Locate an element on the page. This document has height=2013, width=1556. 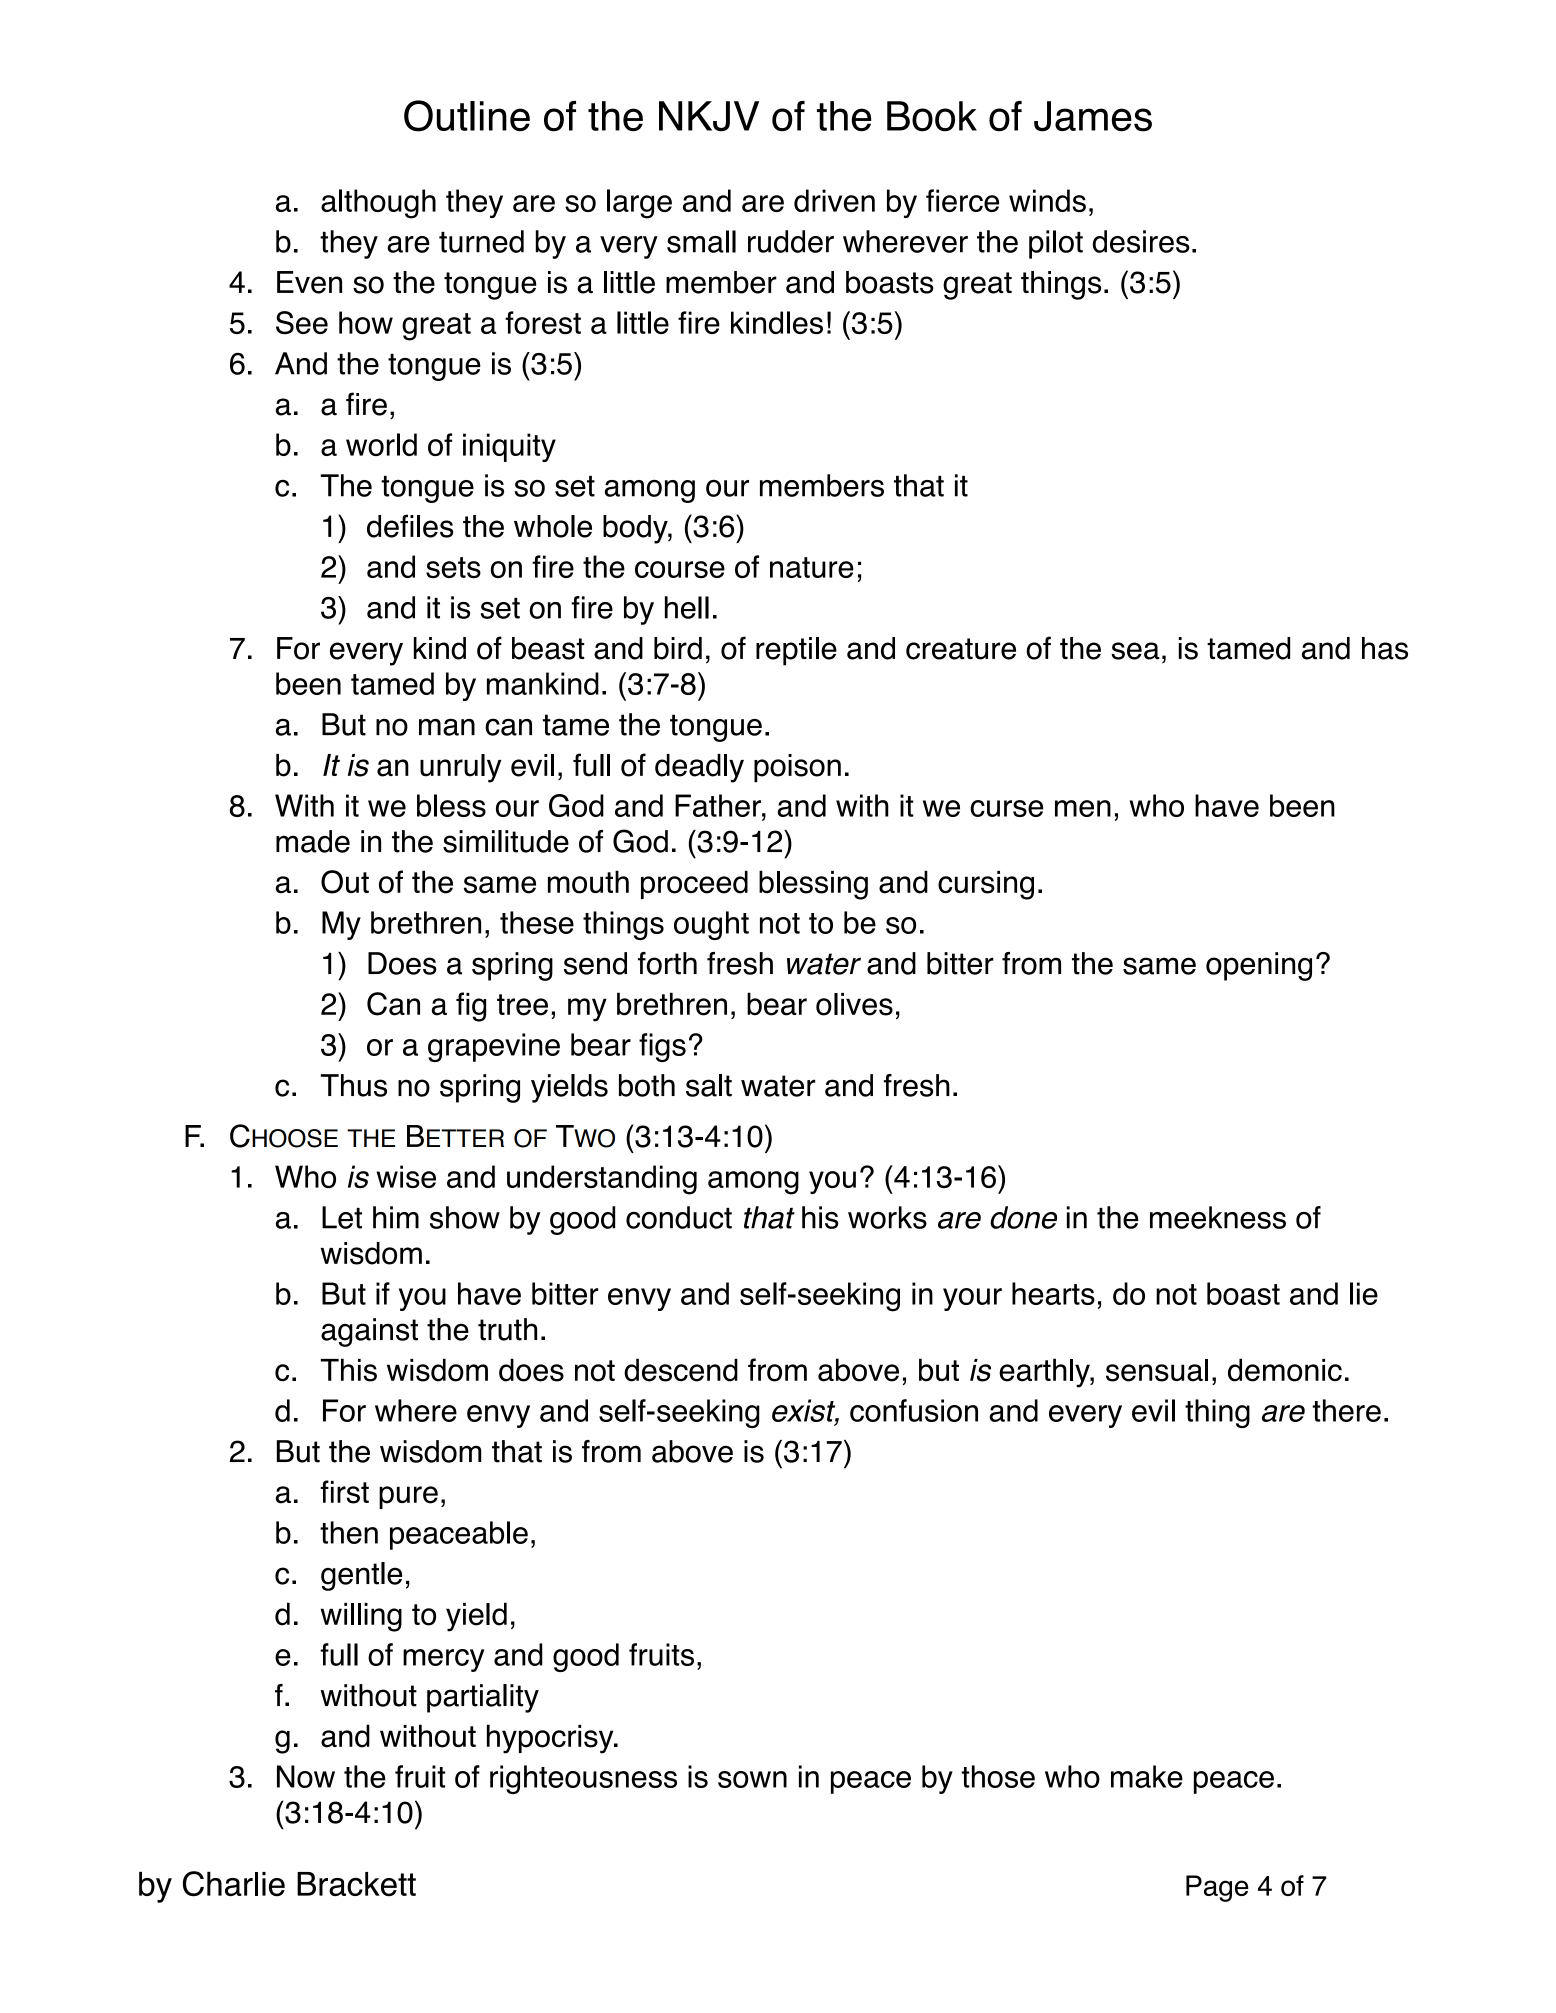
driven is located at coordinates (834, 200).
